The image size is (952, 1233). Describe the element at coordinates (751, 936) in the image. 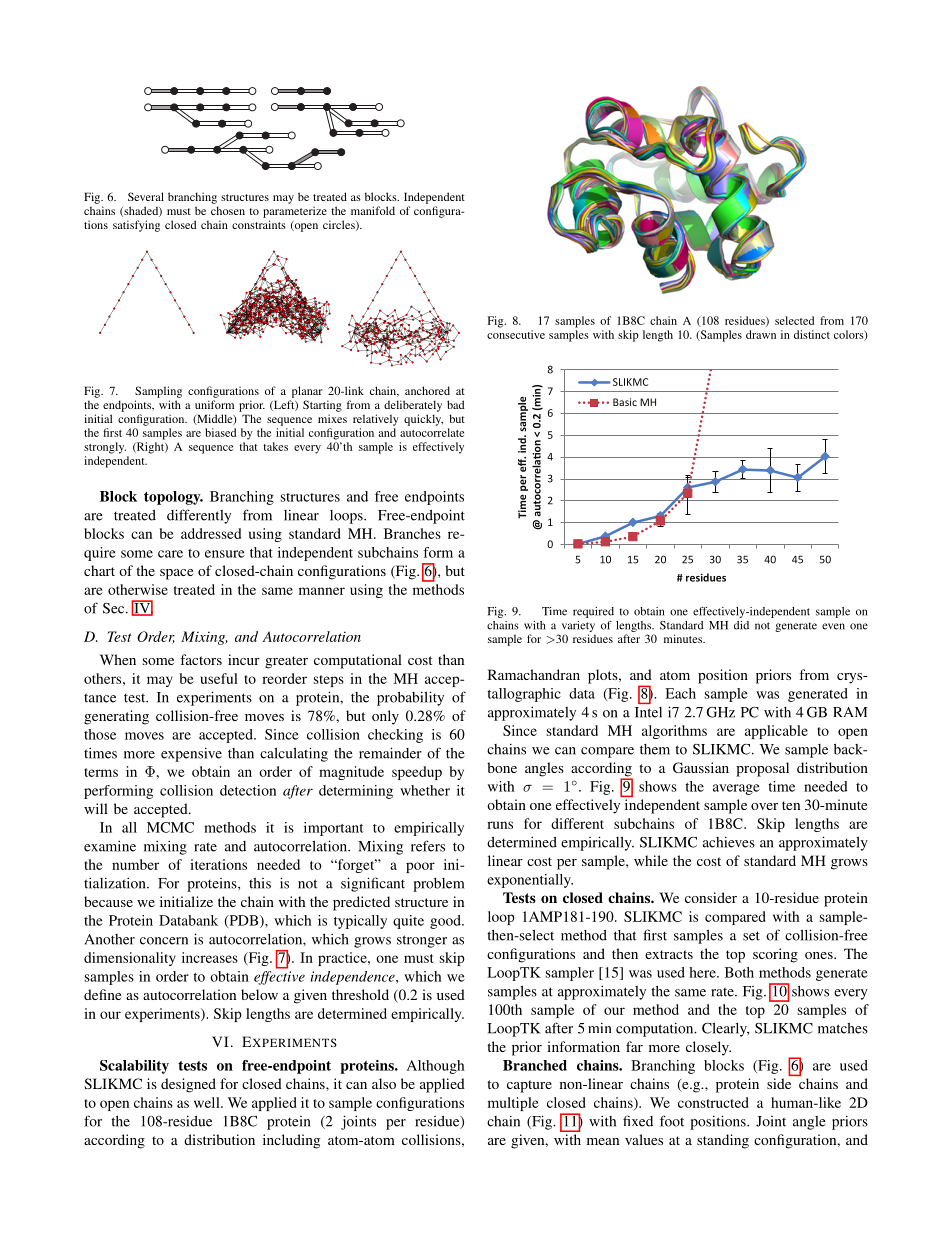

I see `set` at that location.
